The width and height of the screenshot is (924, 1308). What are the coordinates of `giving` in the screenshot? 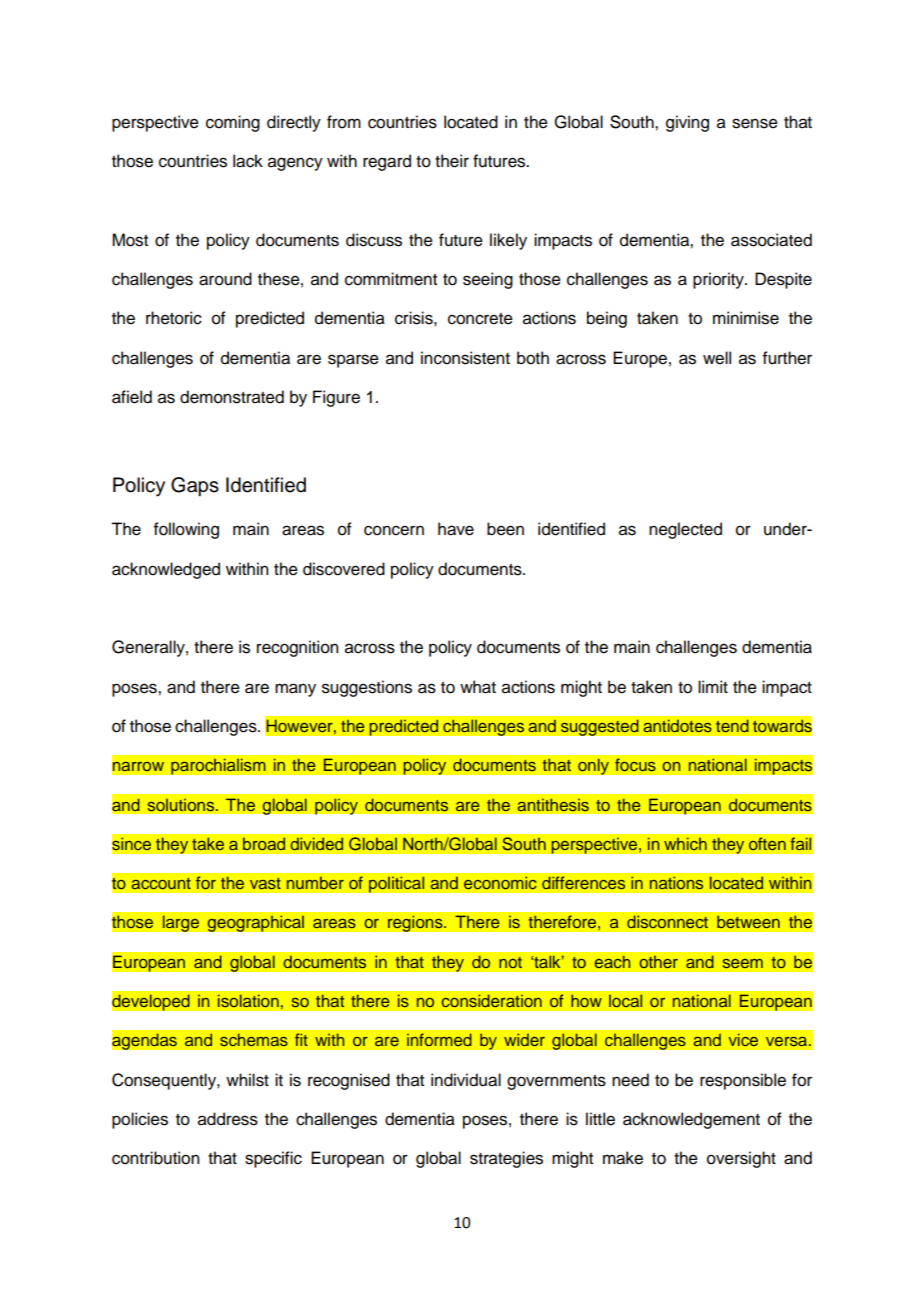 It's located at (687, 123).
